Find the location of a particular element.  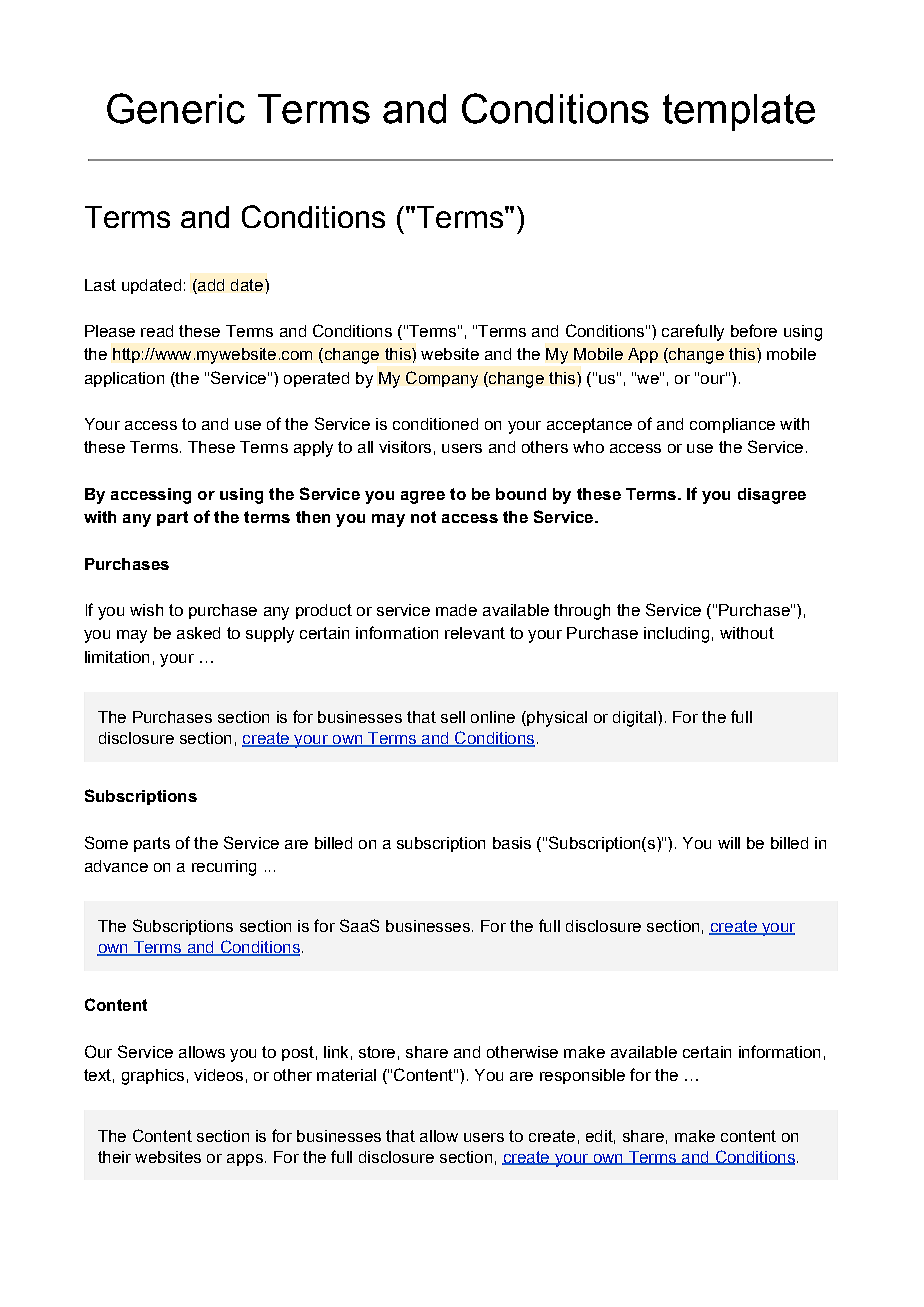

Company is located at coordinates (442, 379).
